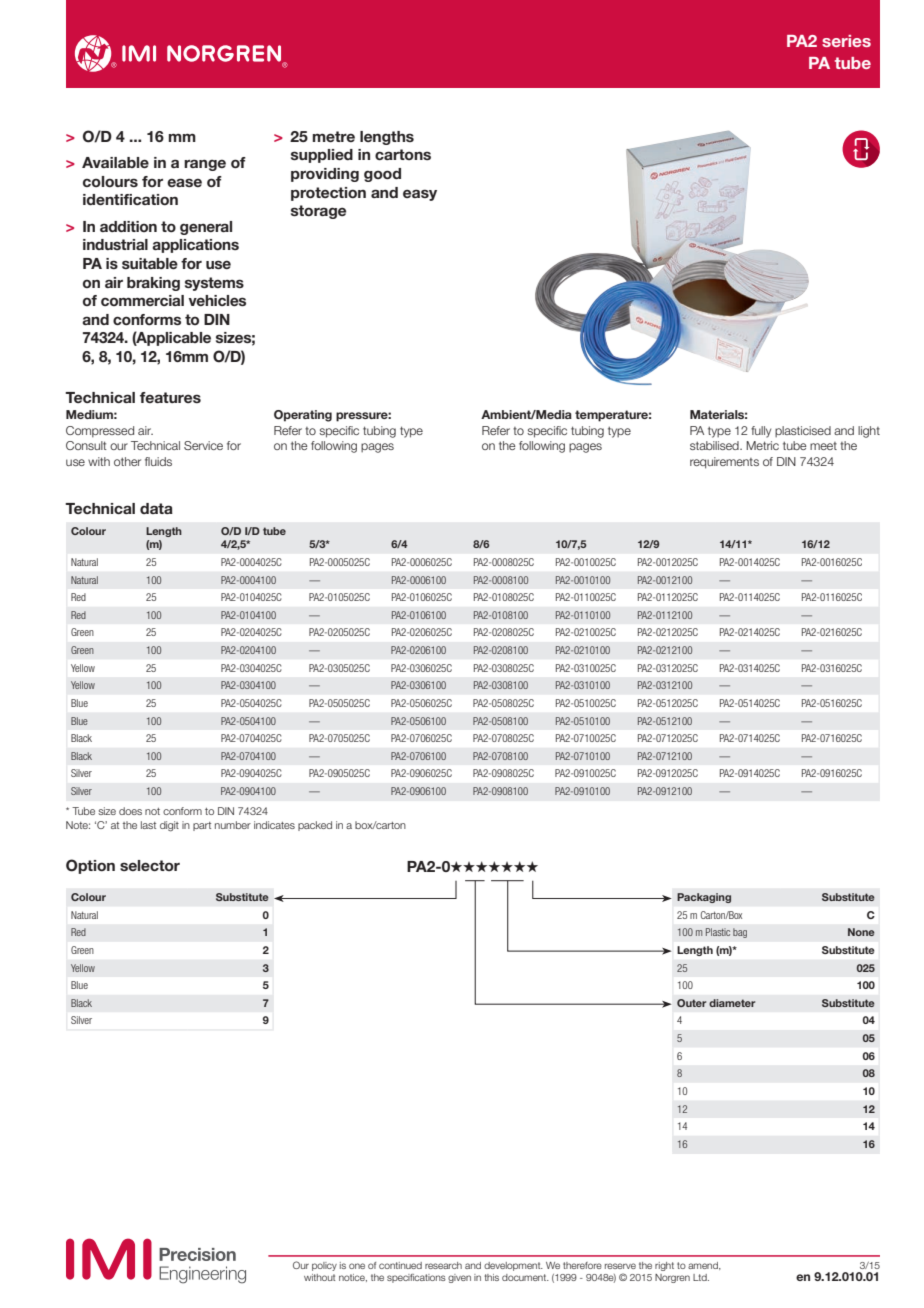 This image has width=924, height=1308. Describe the element at coordinates (303, 416) in the image. I see `Operating` at that location.
